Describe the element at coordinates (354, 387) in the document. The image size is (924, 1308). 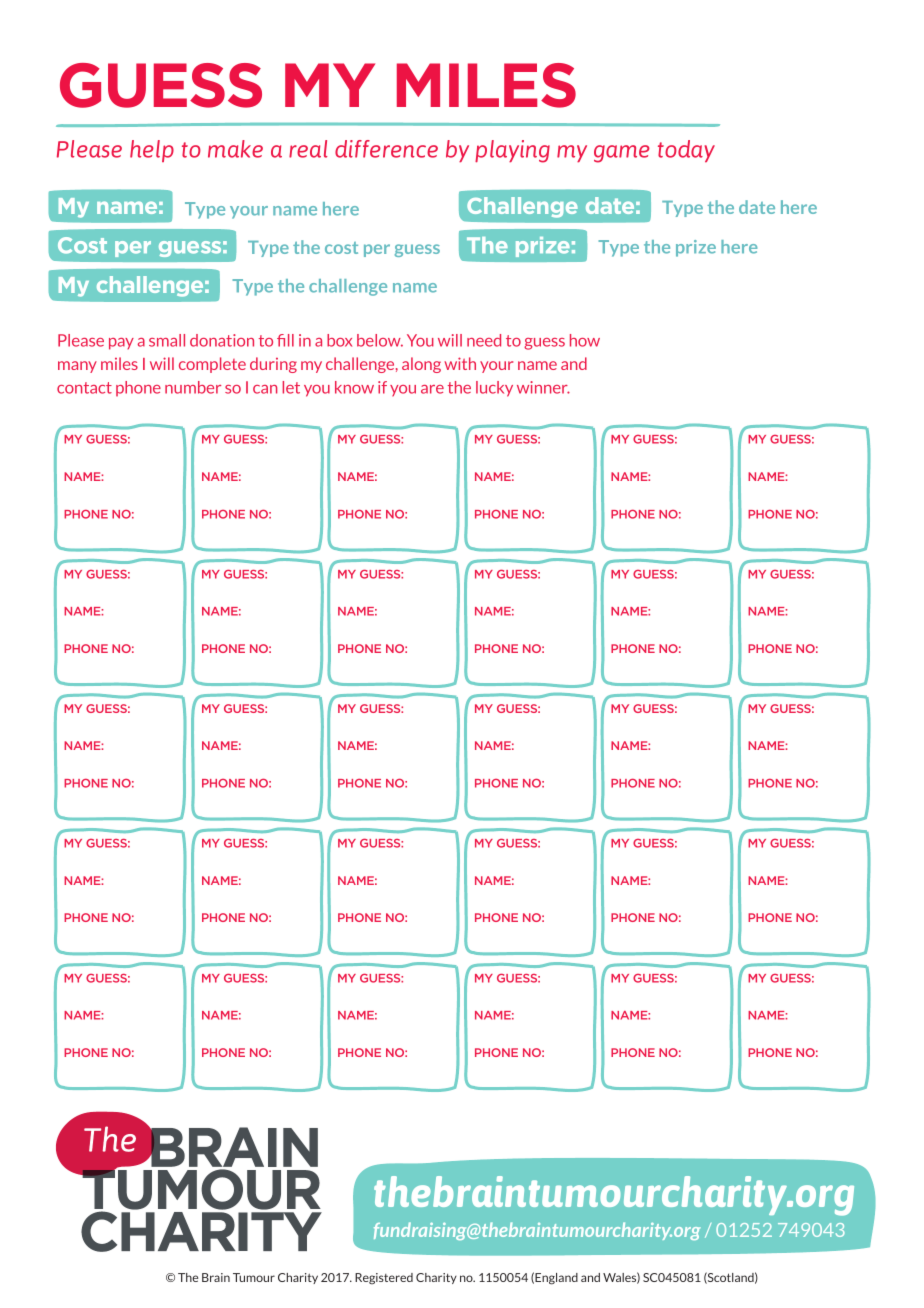
I see `know` at that location.
